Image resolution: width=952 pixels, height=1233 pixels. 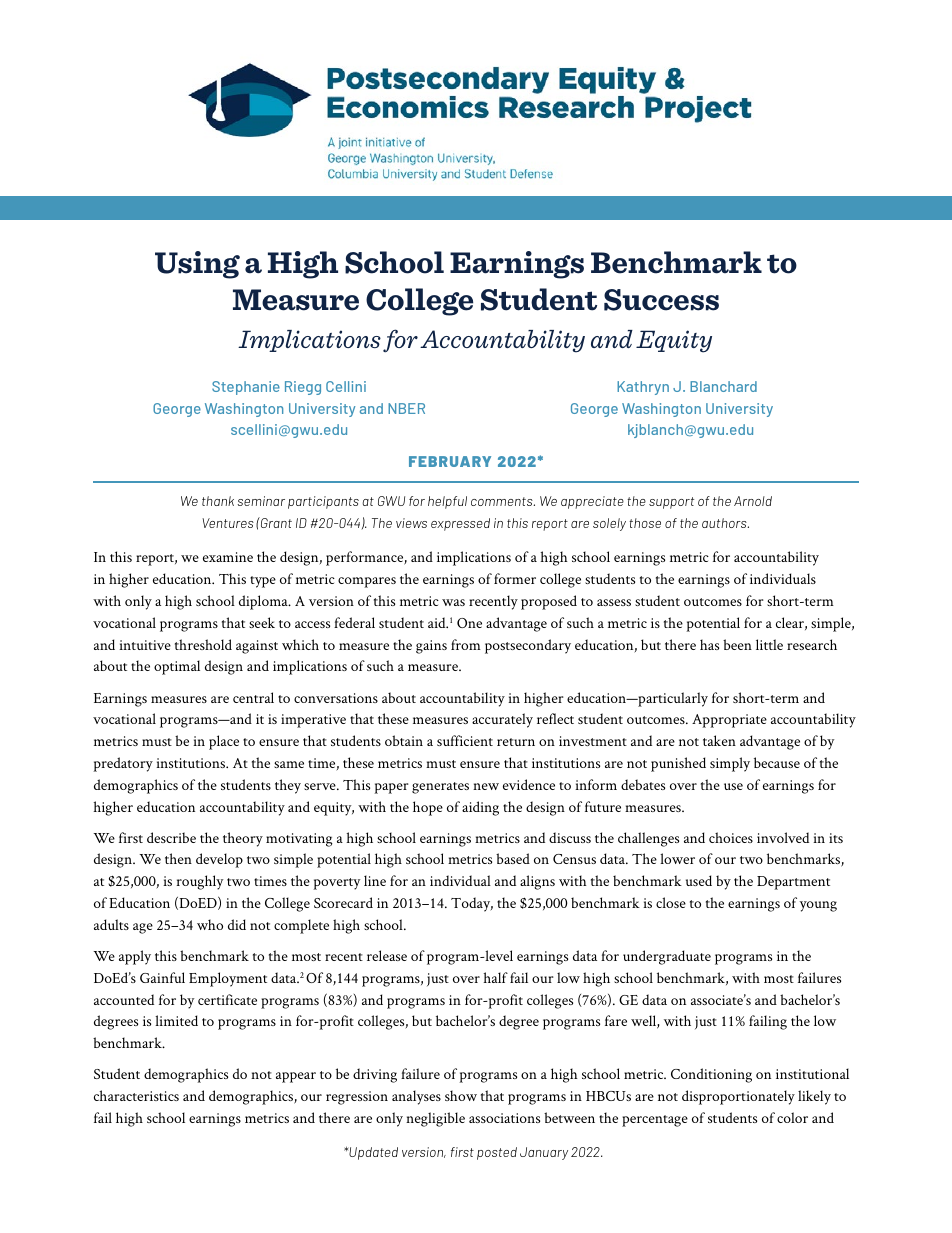 What do you see at coordinates (210, 924) in the page?
I see `who` at bounding box center [210, 924].
